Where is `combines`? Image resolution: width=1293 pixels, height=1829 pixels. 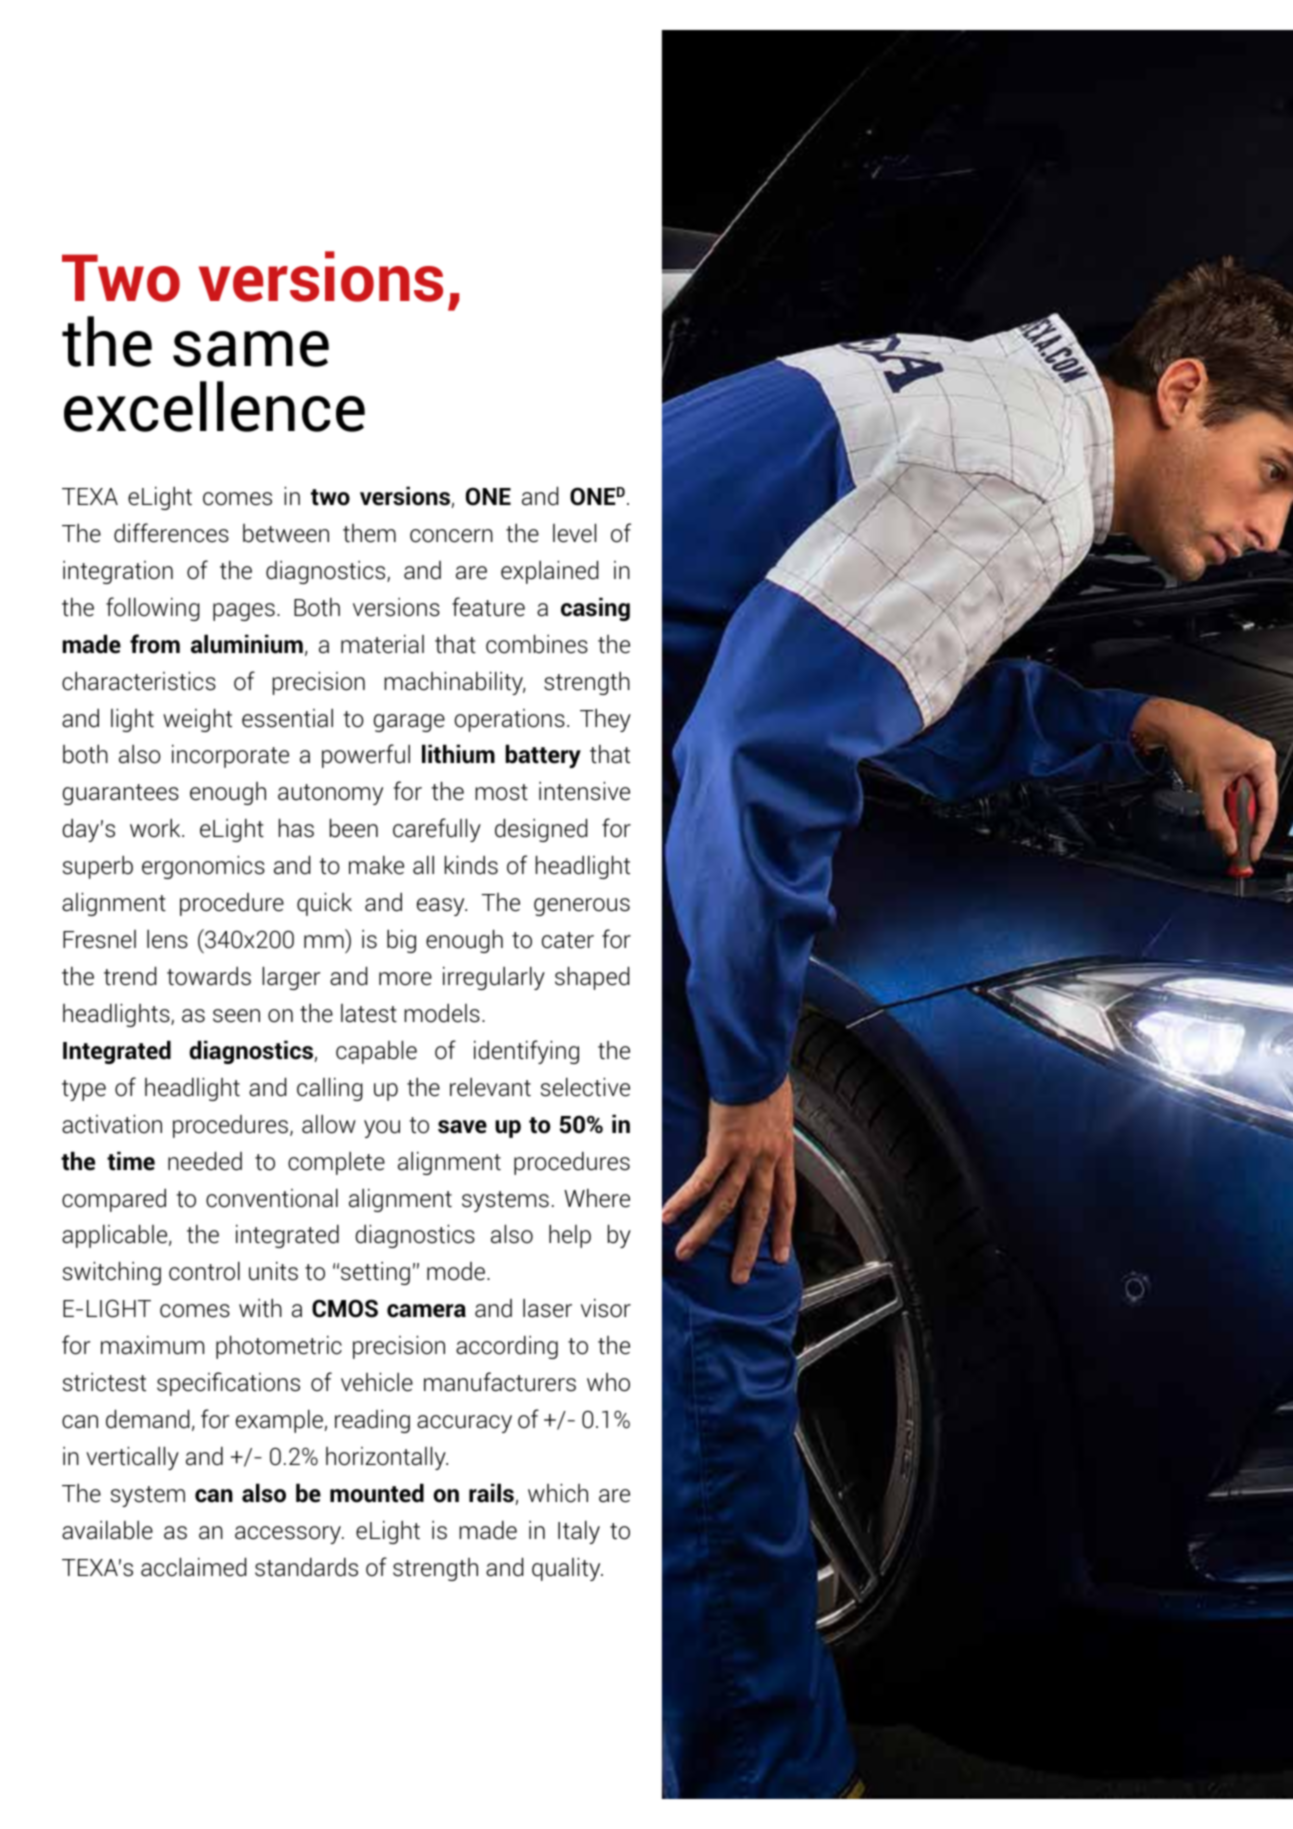
combines is located at coordinates (537, 644).
